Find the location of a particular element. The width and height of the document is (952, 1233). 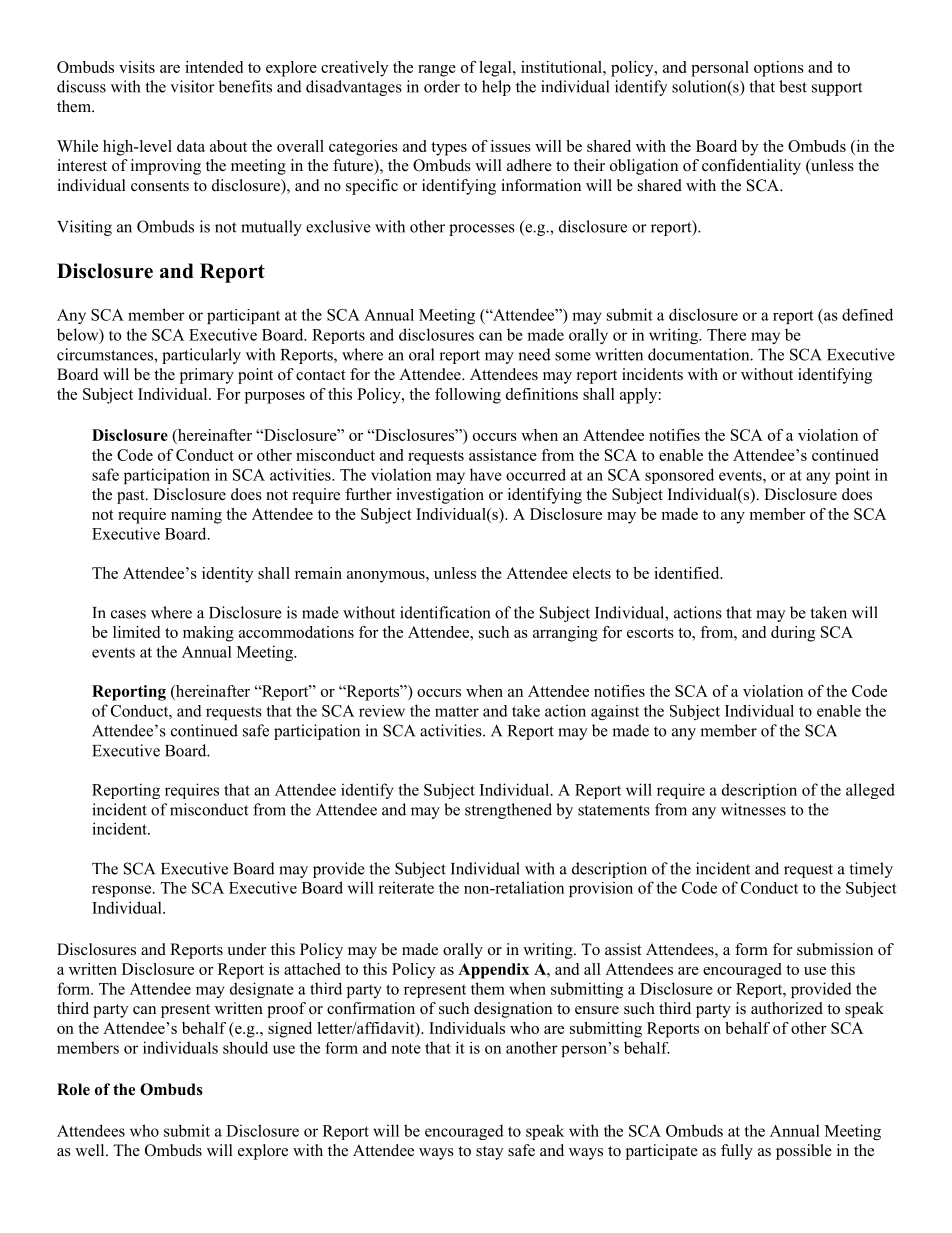

best is located at coordinates (793, 86).
